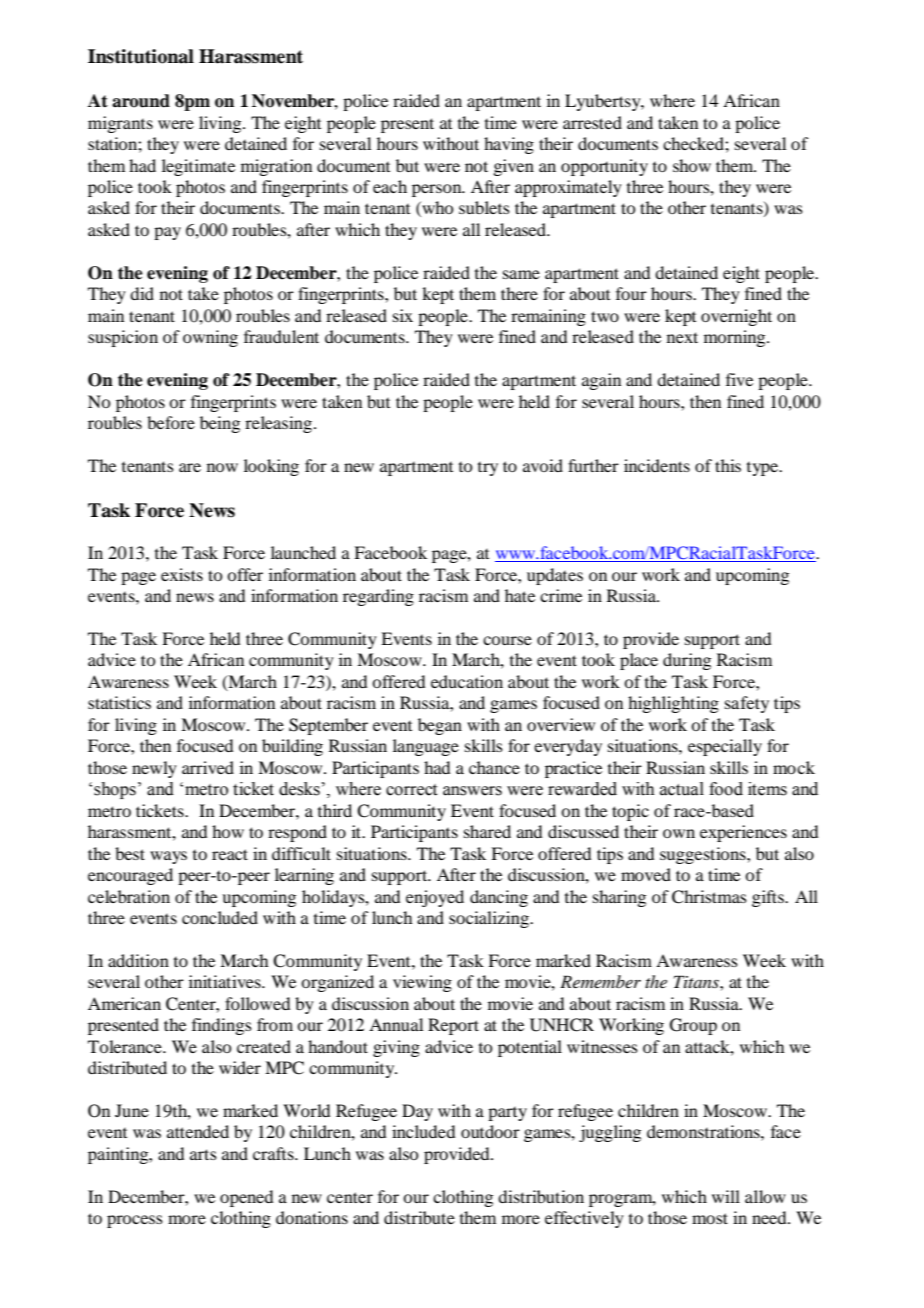  What do you see at coordinates (694, 143) in the document?
I see `checked` at bounding box center [694, 143].
